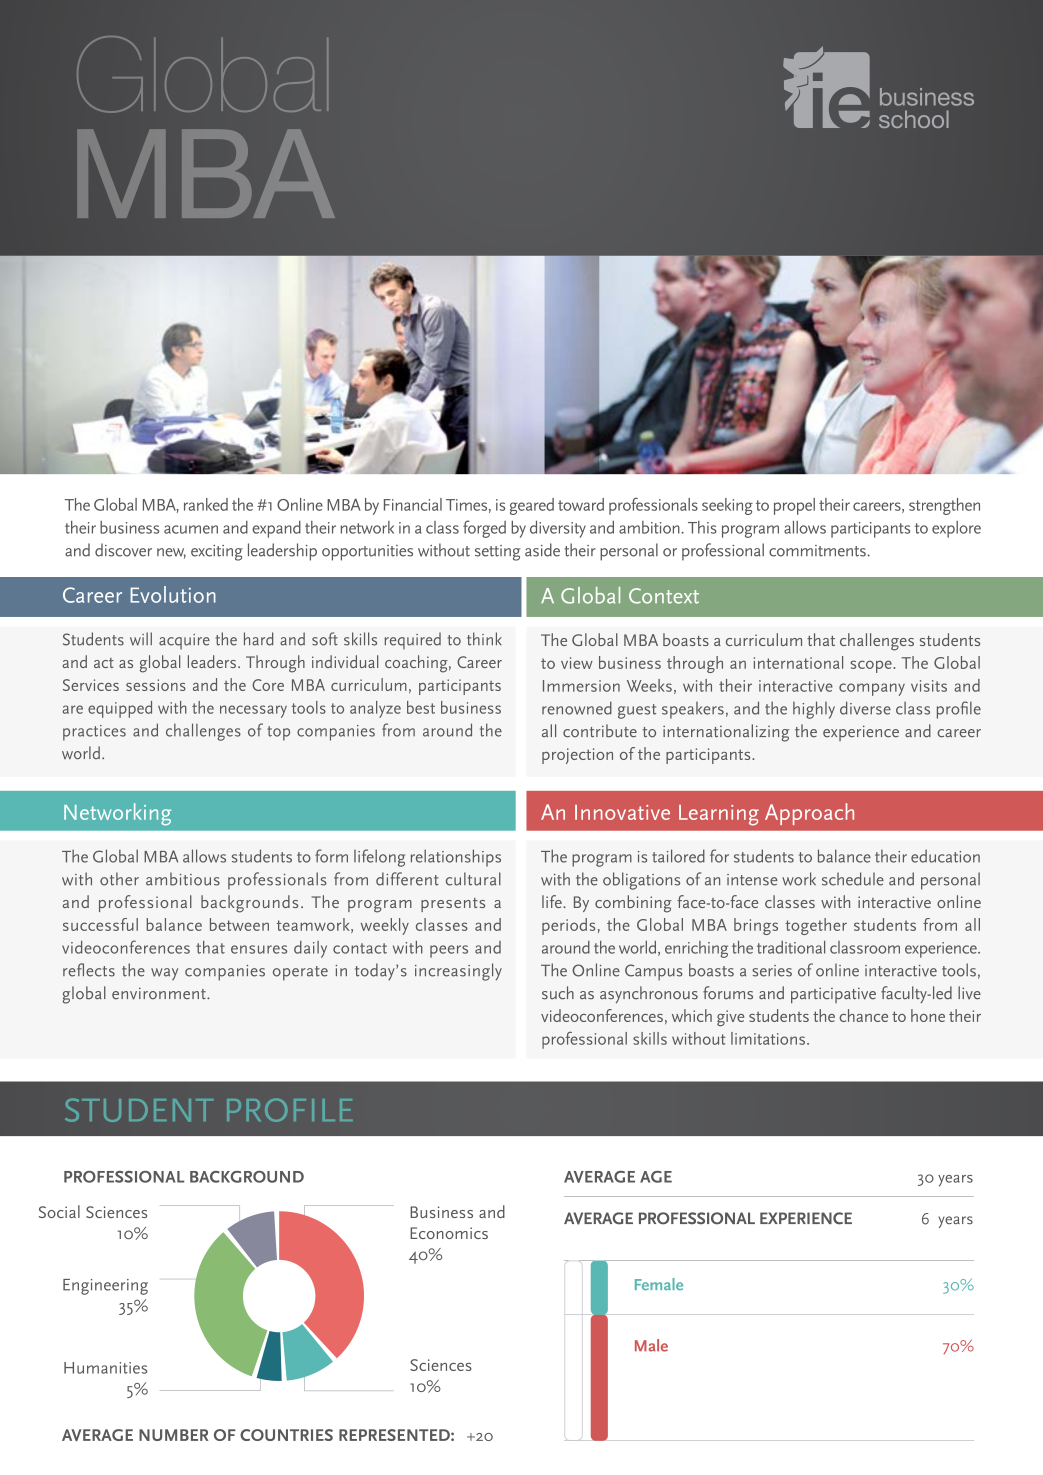 The height and width of the page is (1475, 1043). Describe the element at coordinates (818, 551) in the page. I see `commitments` at that location.
